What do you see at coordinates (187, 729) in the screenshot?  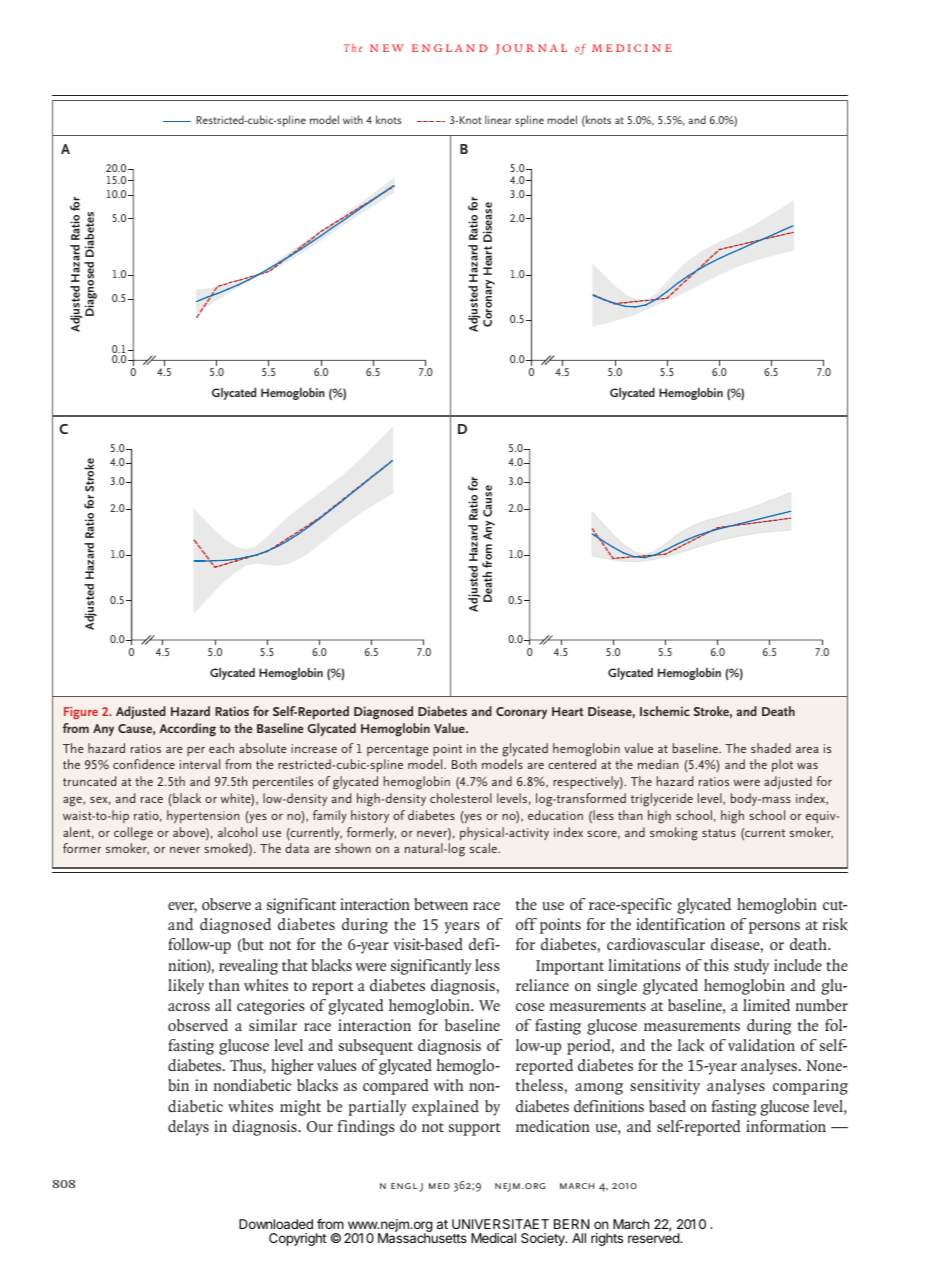 I see `According` at bounding box center [187, 729].
